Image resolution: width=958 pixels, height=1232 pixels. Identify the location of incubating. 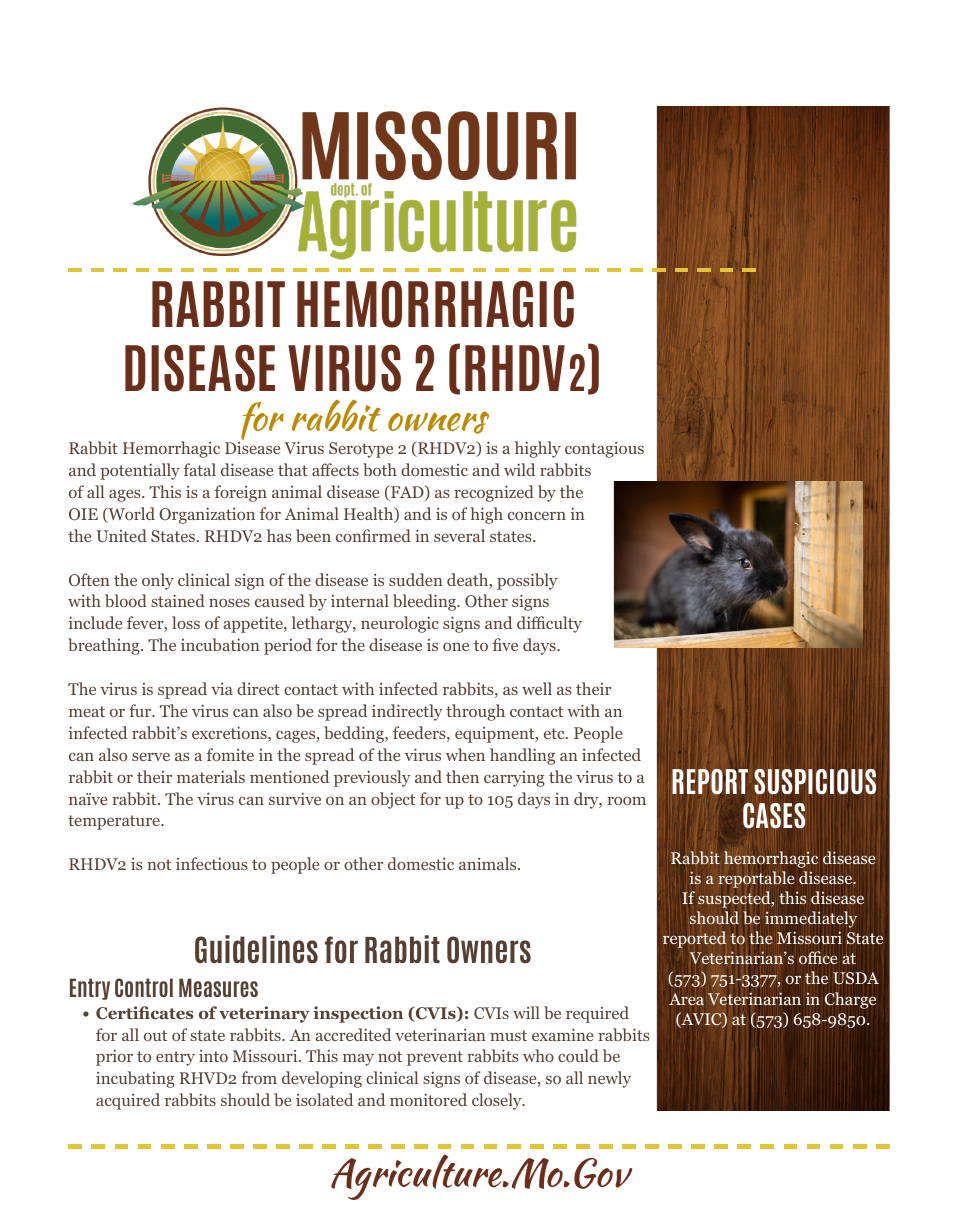
(135, 1079).
